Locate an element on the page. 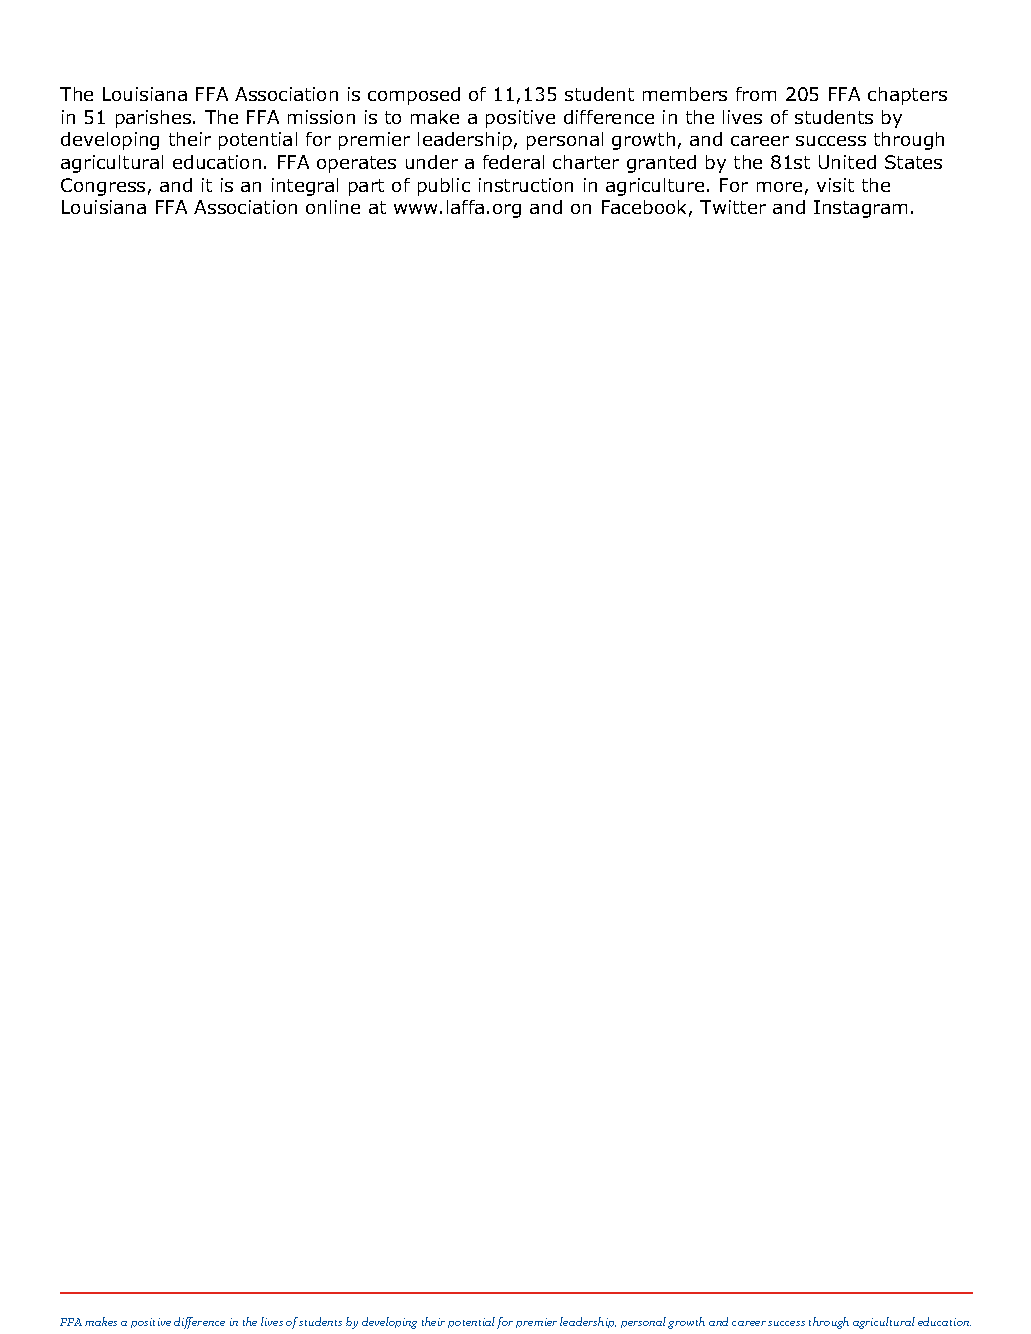 The width and height of the document is (1031, 1334). operates is located at coordinates (356, 164).
